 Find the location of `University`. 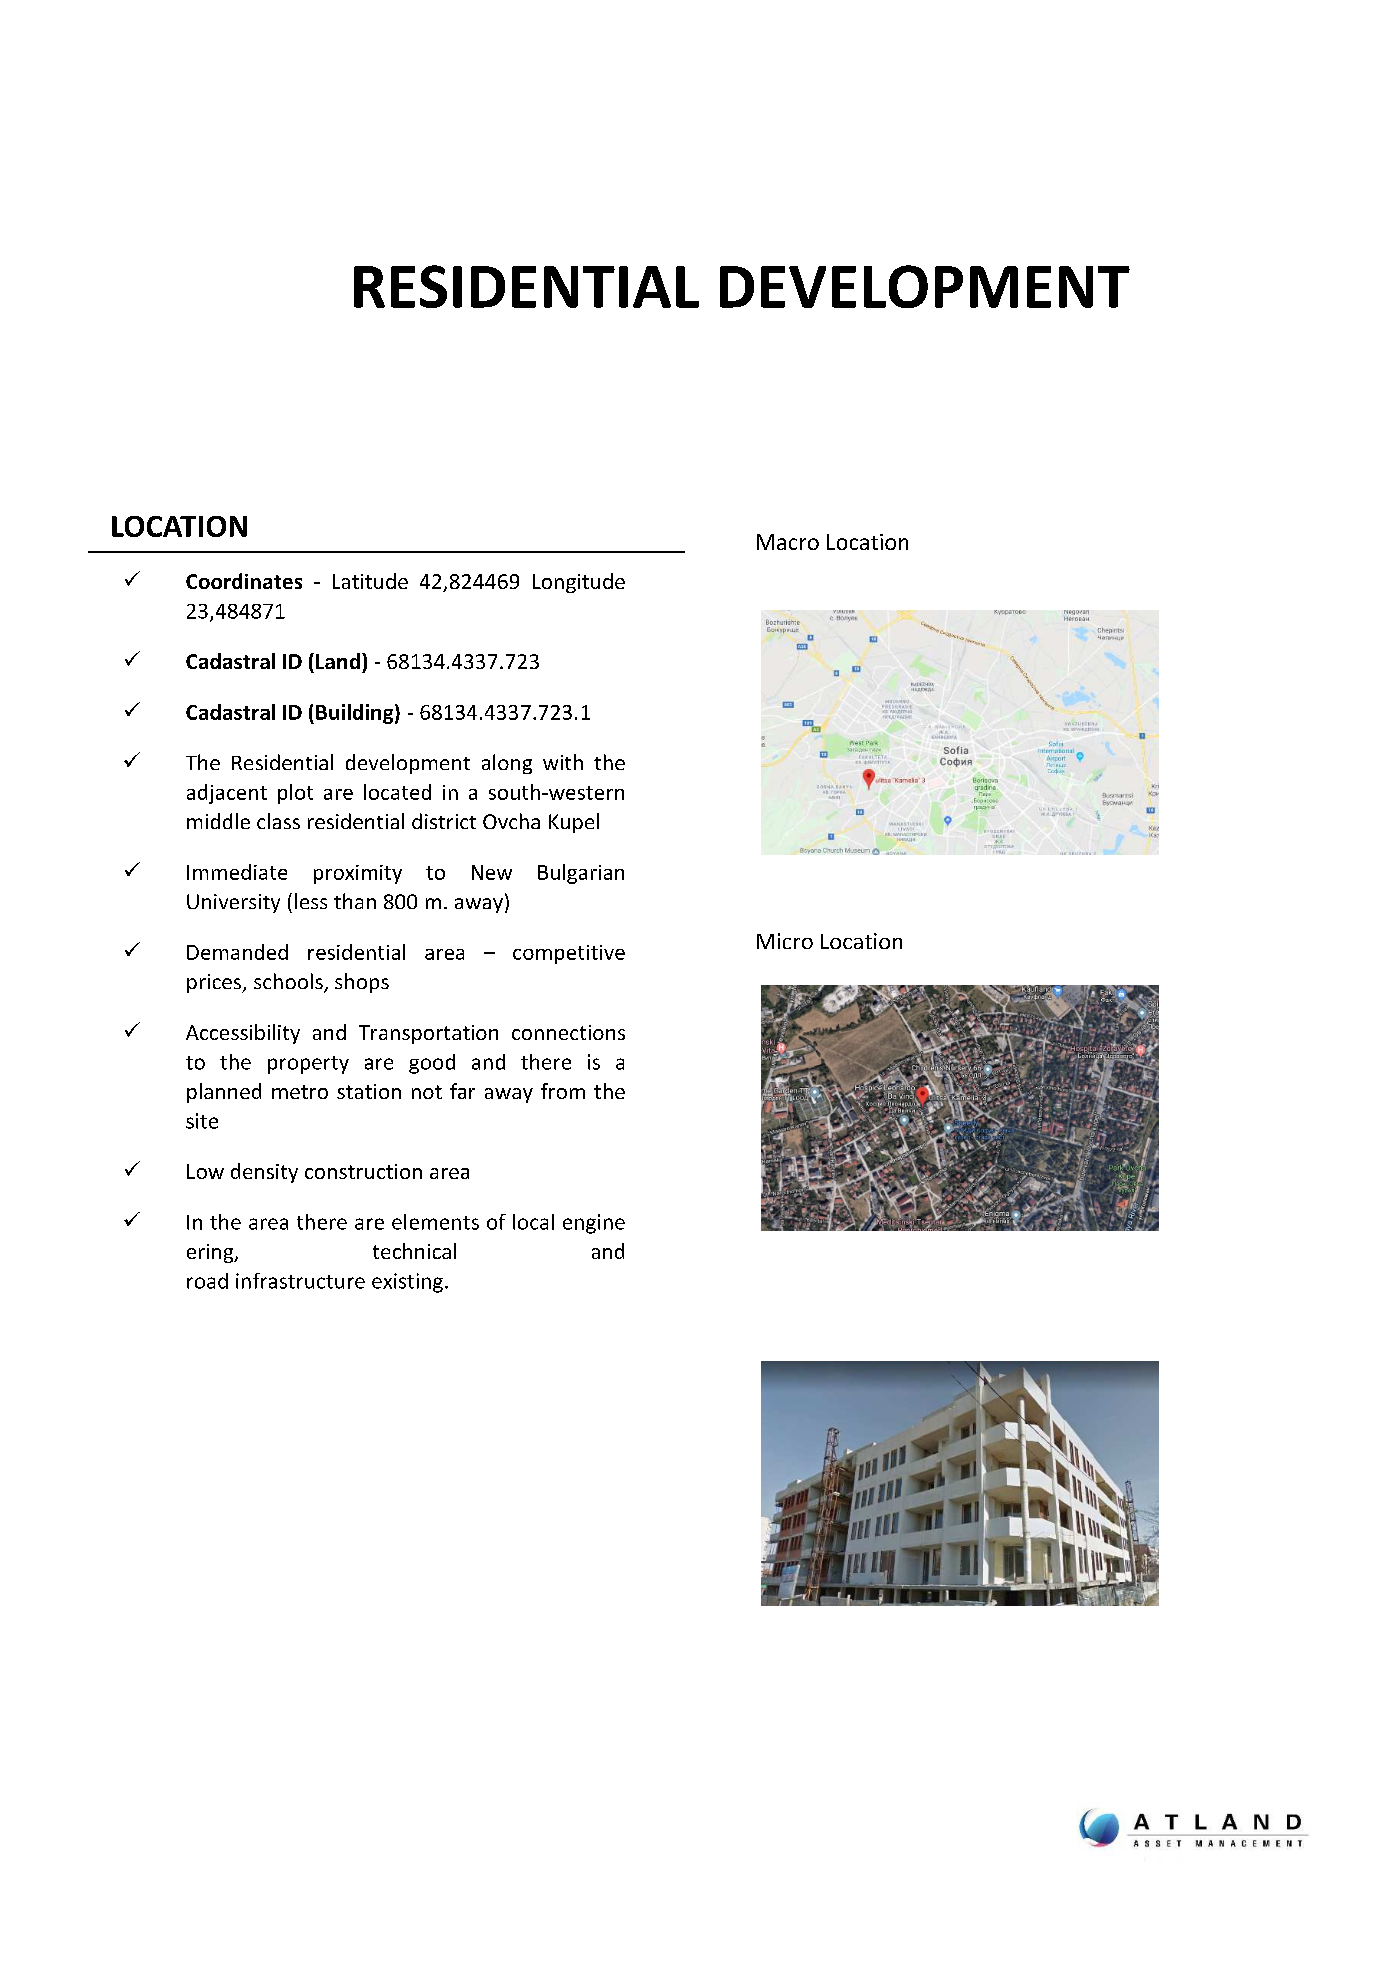

University is located at coordinates (233, 903).
